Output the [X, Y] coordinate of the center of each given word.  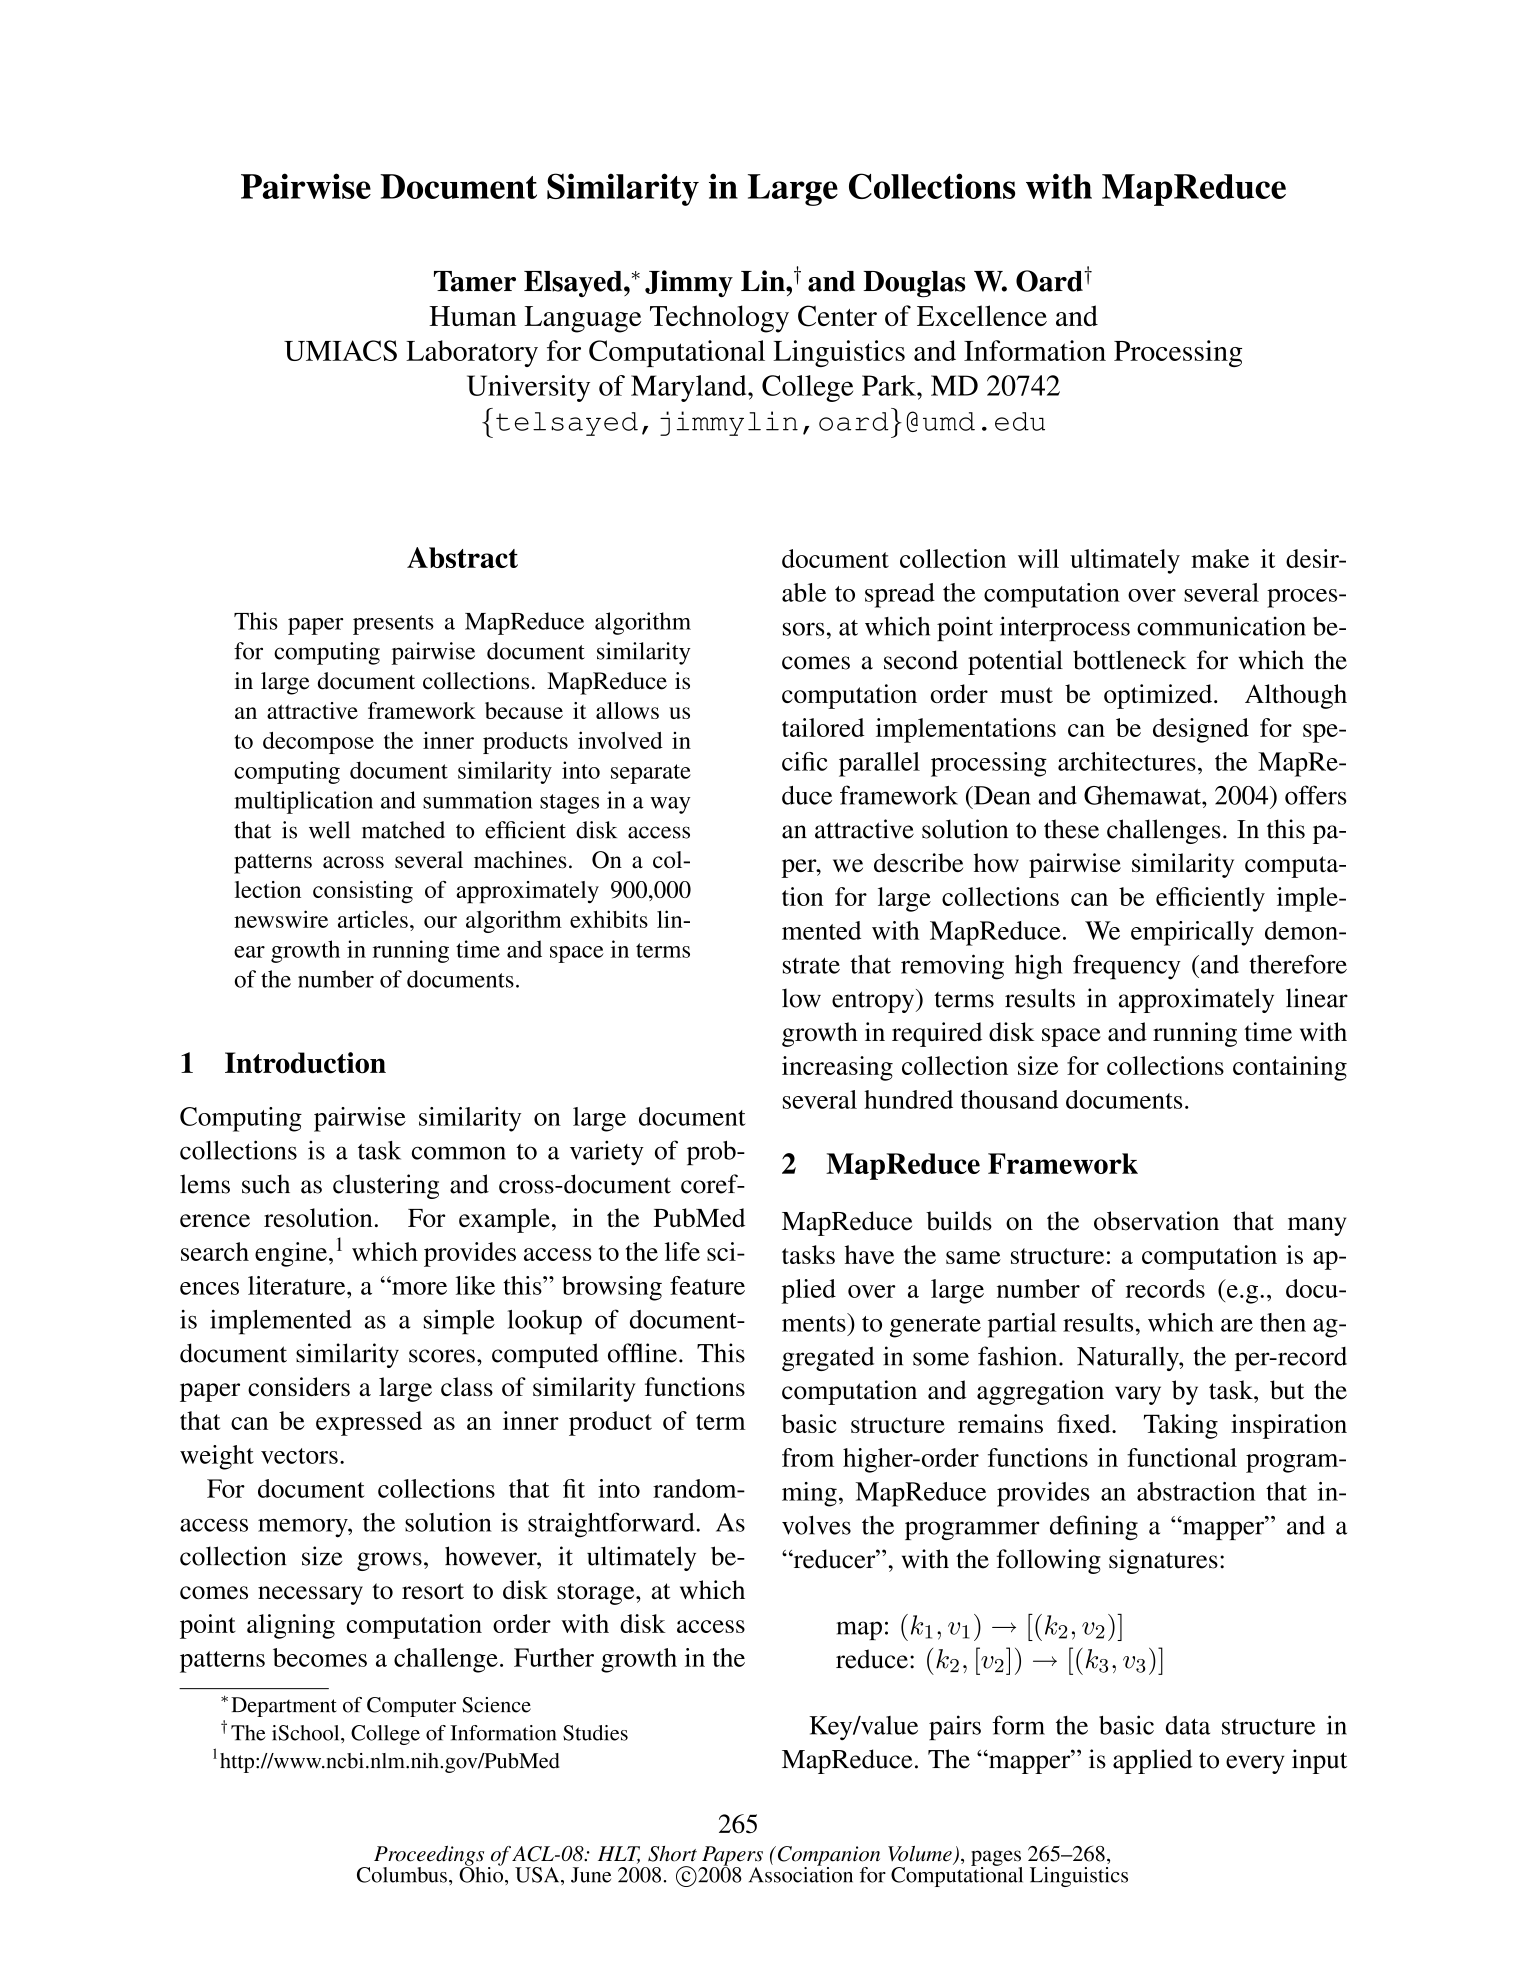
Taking [1181, 1426]
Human [473, 316]
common [459, 1153]
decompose [318, 743]
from [808, 1457]
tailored [823, 727]
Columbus [402, 1875]
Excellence [982, 315]
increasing [837, 1068]
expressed [369, 1423]
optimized [1159, 696]
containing [1290, 1068]
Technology [719, 319]
